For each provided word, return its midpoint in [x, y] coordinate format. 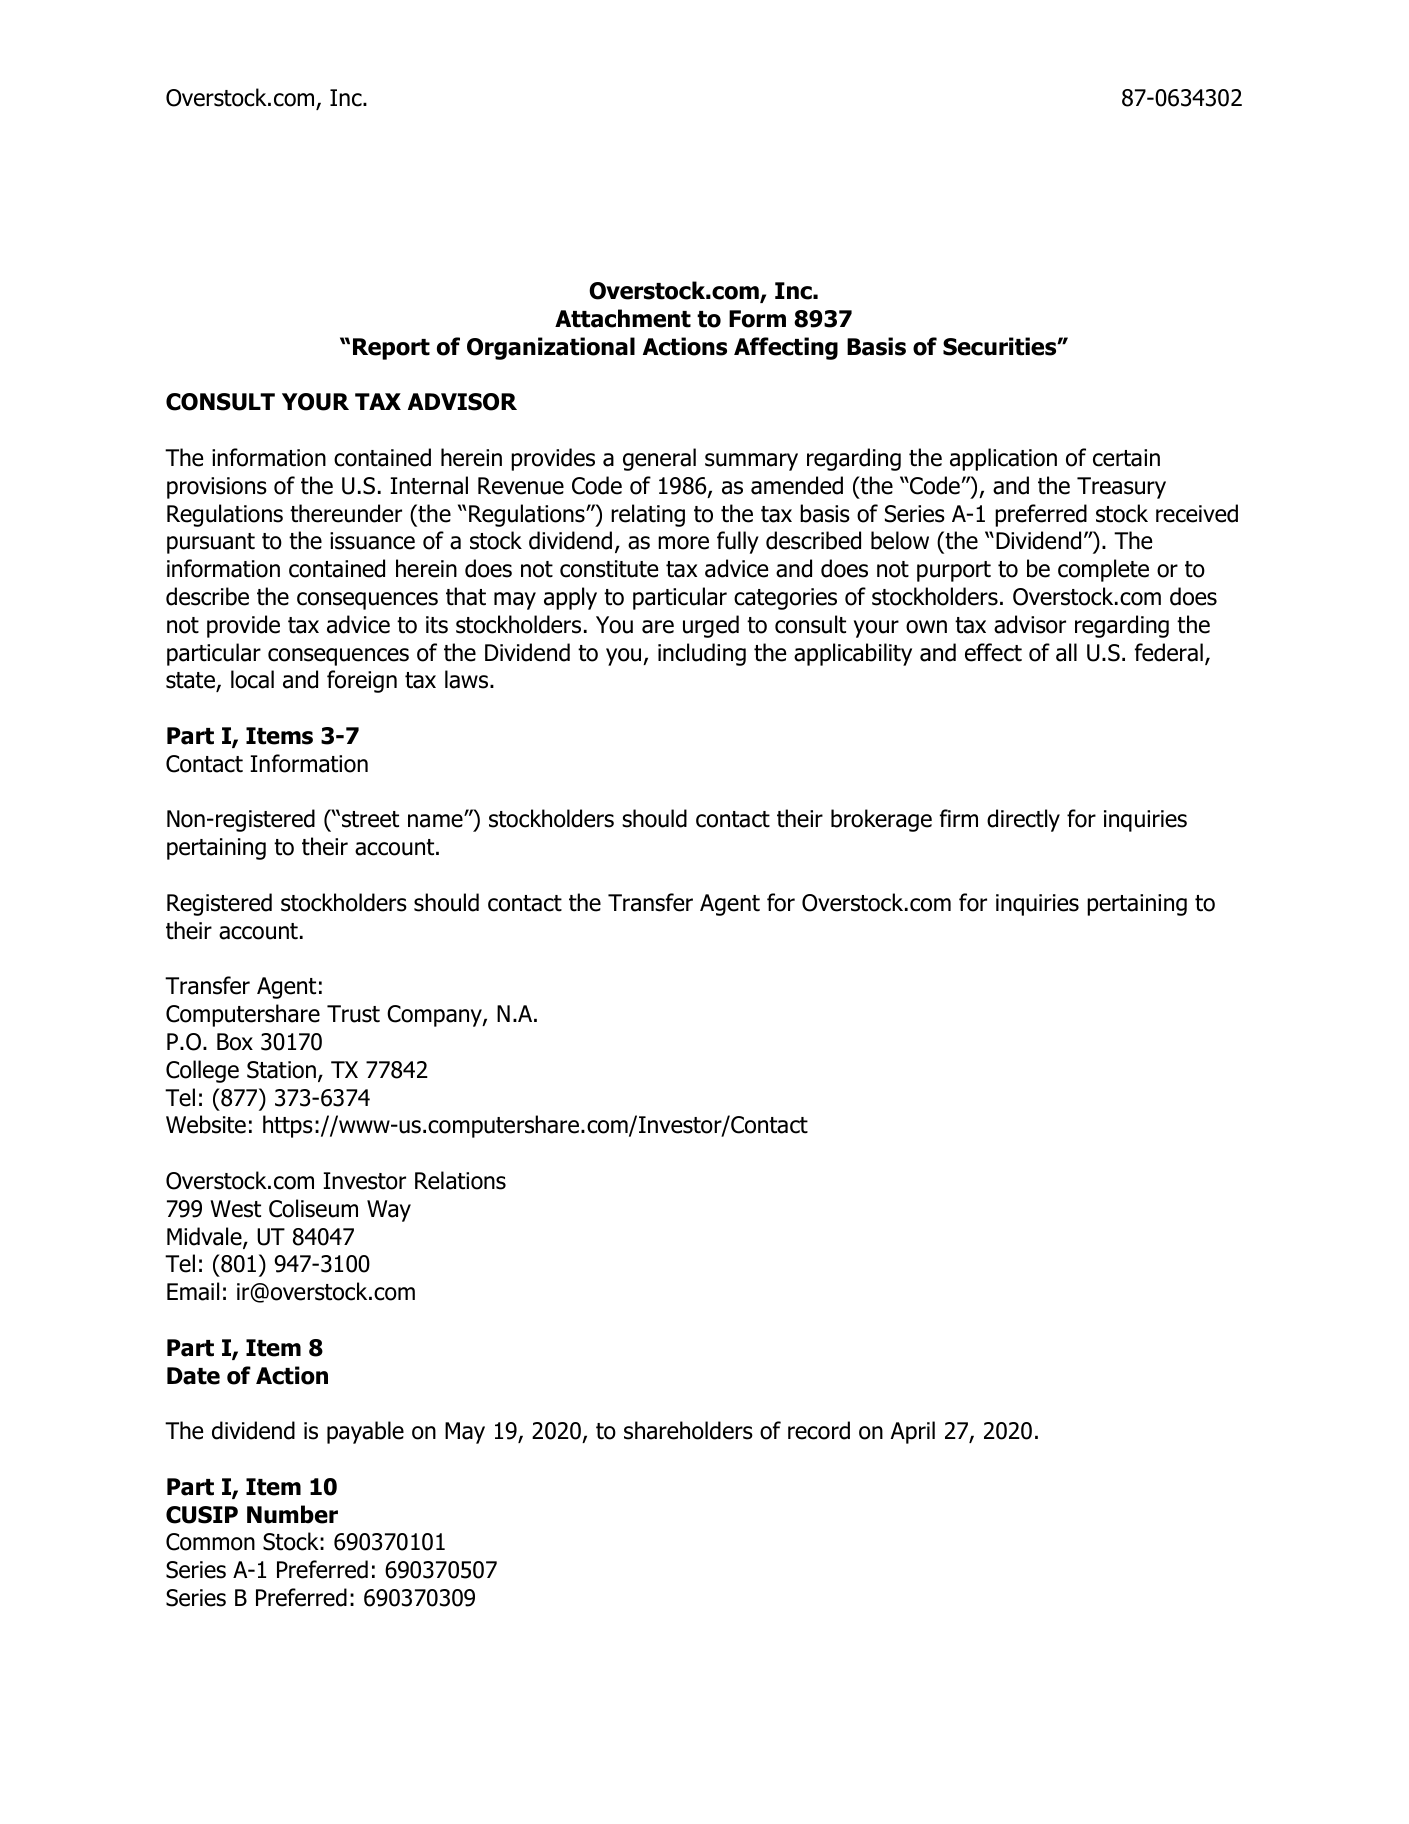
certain [1126, 458]
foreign [362, 681]
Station [281, 1070]
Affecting [786, 348]
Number [292, 1514]
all [1066, 652]
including [702, 654]
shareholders [688, 1430]
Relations [460, 1180]
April [912, 1432]
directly [1023, 820]
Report [391, 349]
